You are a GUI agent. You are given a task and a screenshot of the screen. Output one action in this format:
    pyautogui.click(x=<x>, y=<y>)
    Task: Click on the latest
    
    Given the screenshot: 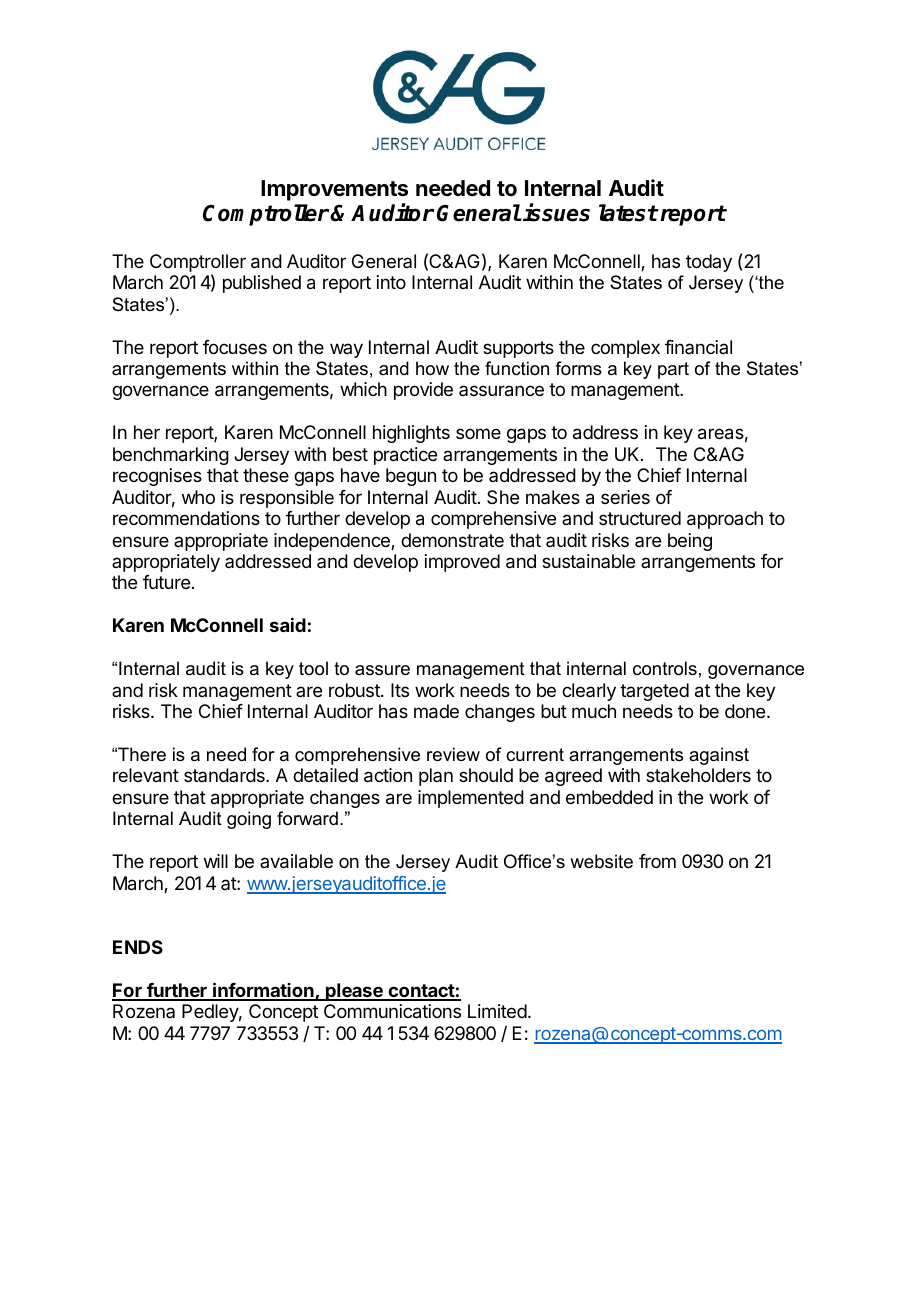 What is the action you would take?
    pyautogui.click(x=628, y=213)
